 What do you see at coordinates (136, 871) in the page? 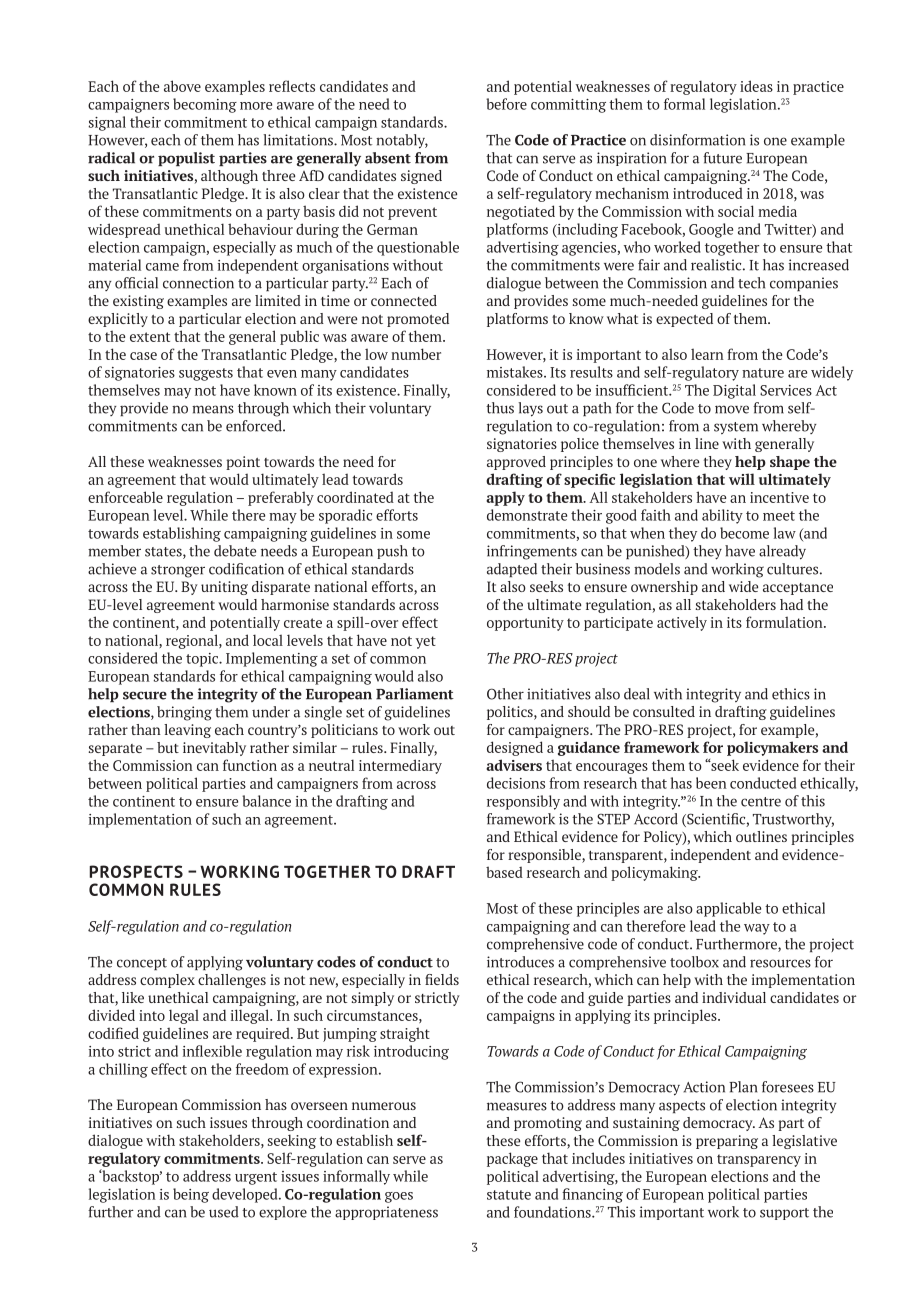
I see `PROSPECTS` at bounding box center [136, 871].
